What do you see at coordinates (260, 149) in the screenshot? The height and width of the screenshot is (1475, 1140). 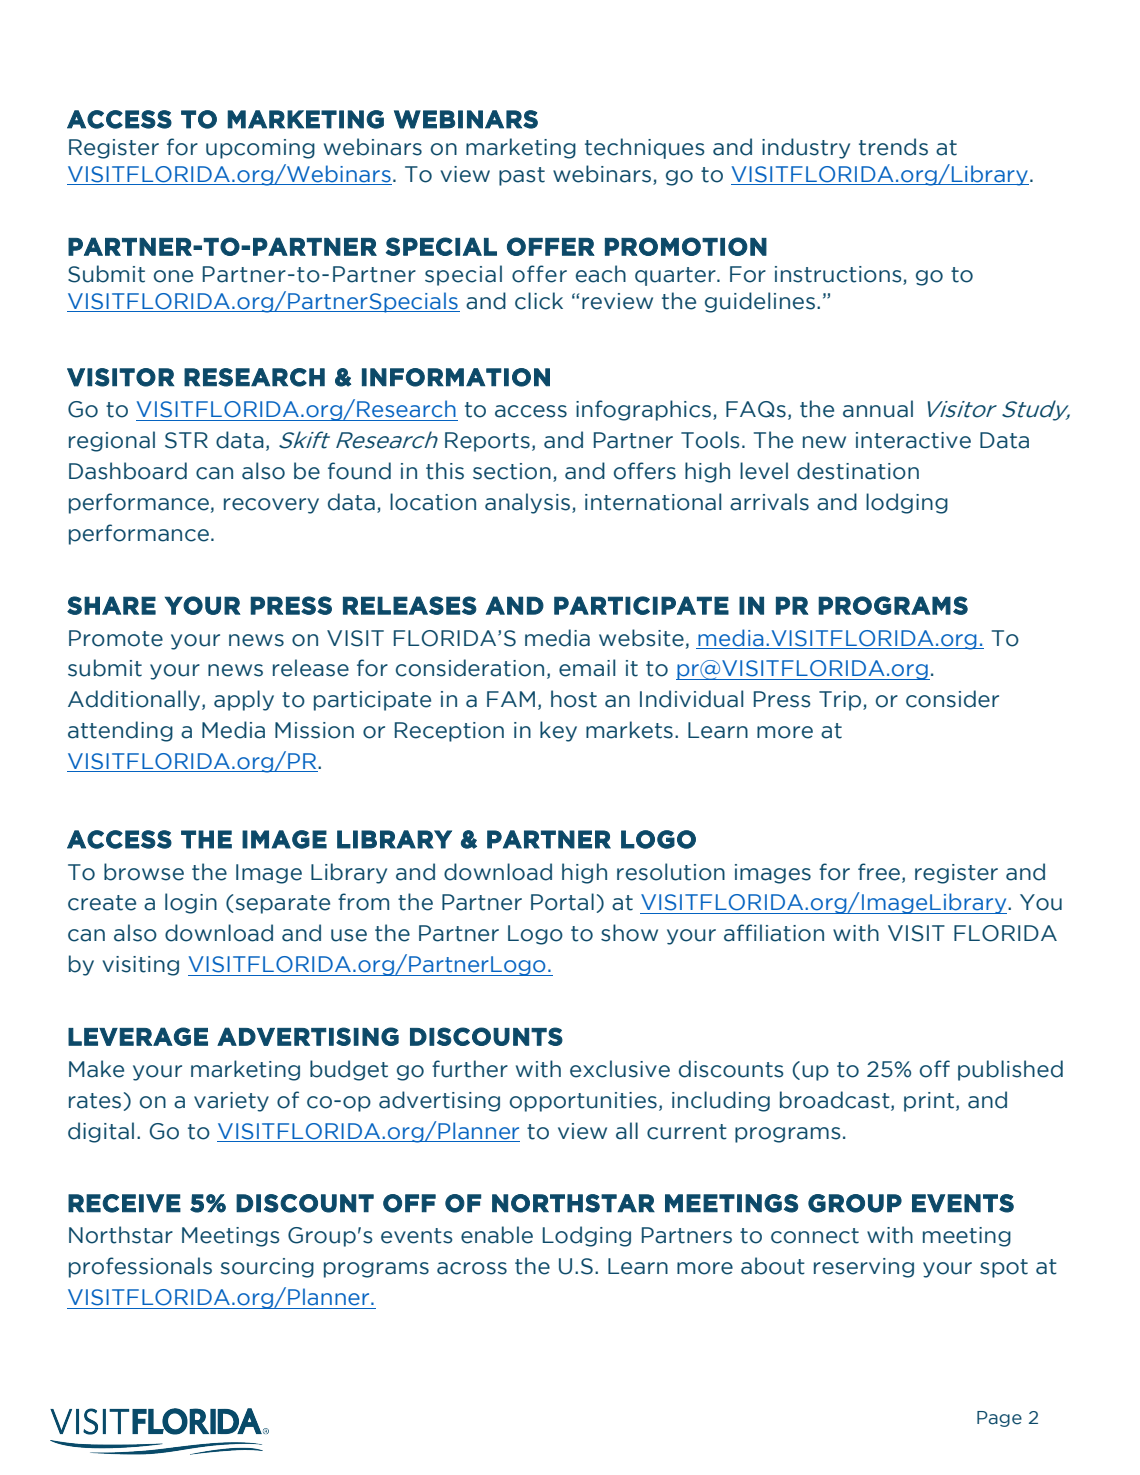 I see `upcoming` at bounding box center [260, 149].
